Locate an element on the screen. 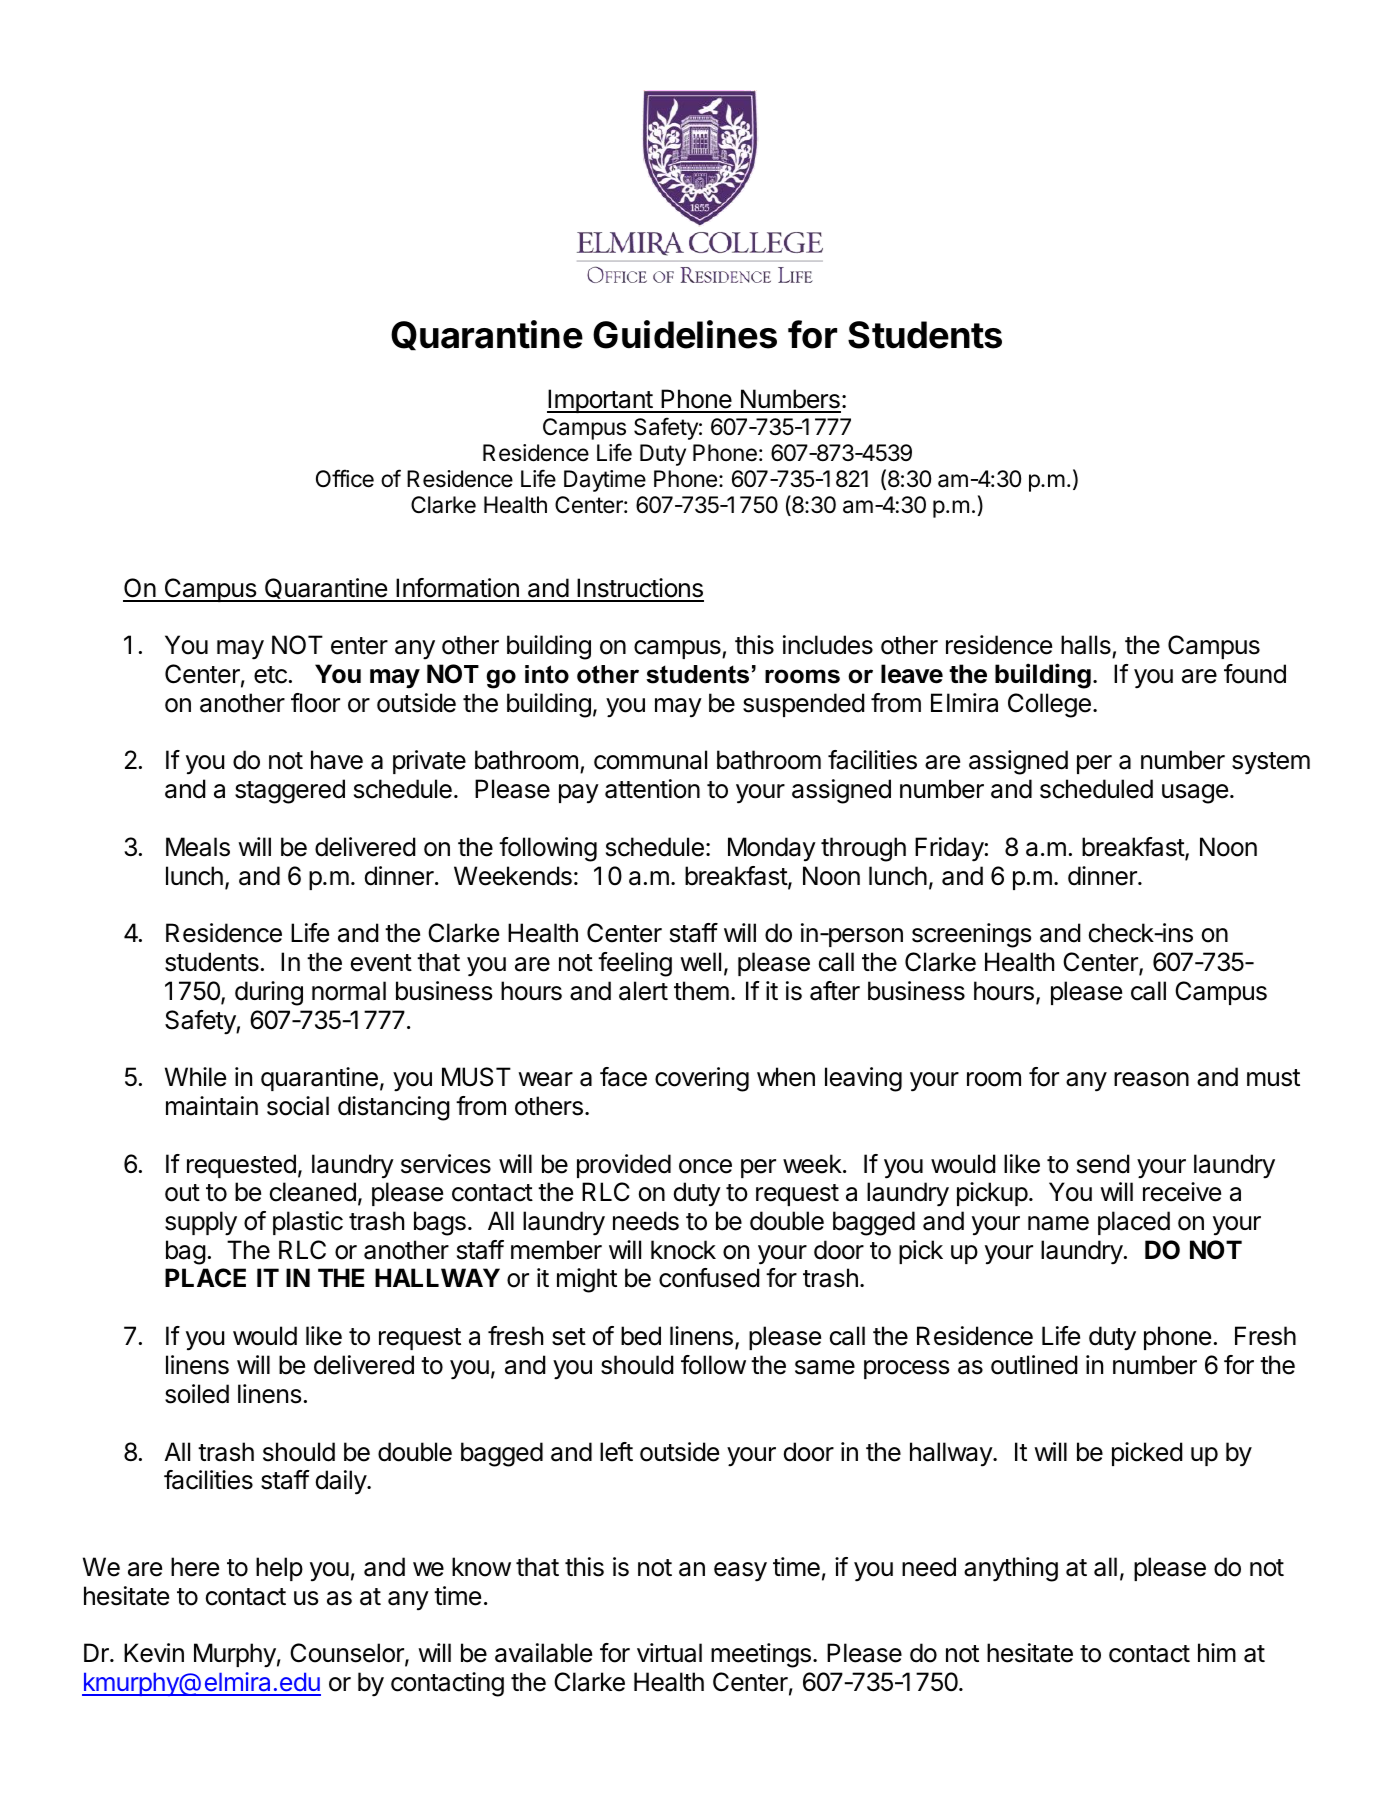 The width and height of the screenshot is (1394, 1803). covering is located at coordinates (702, 1079).
